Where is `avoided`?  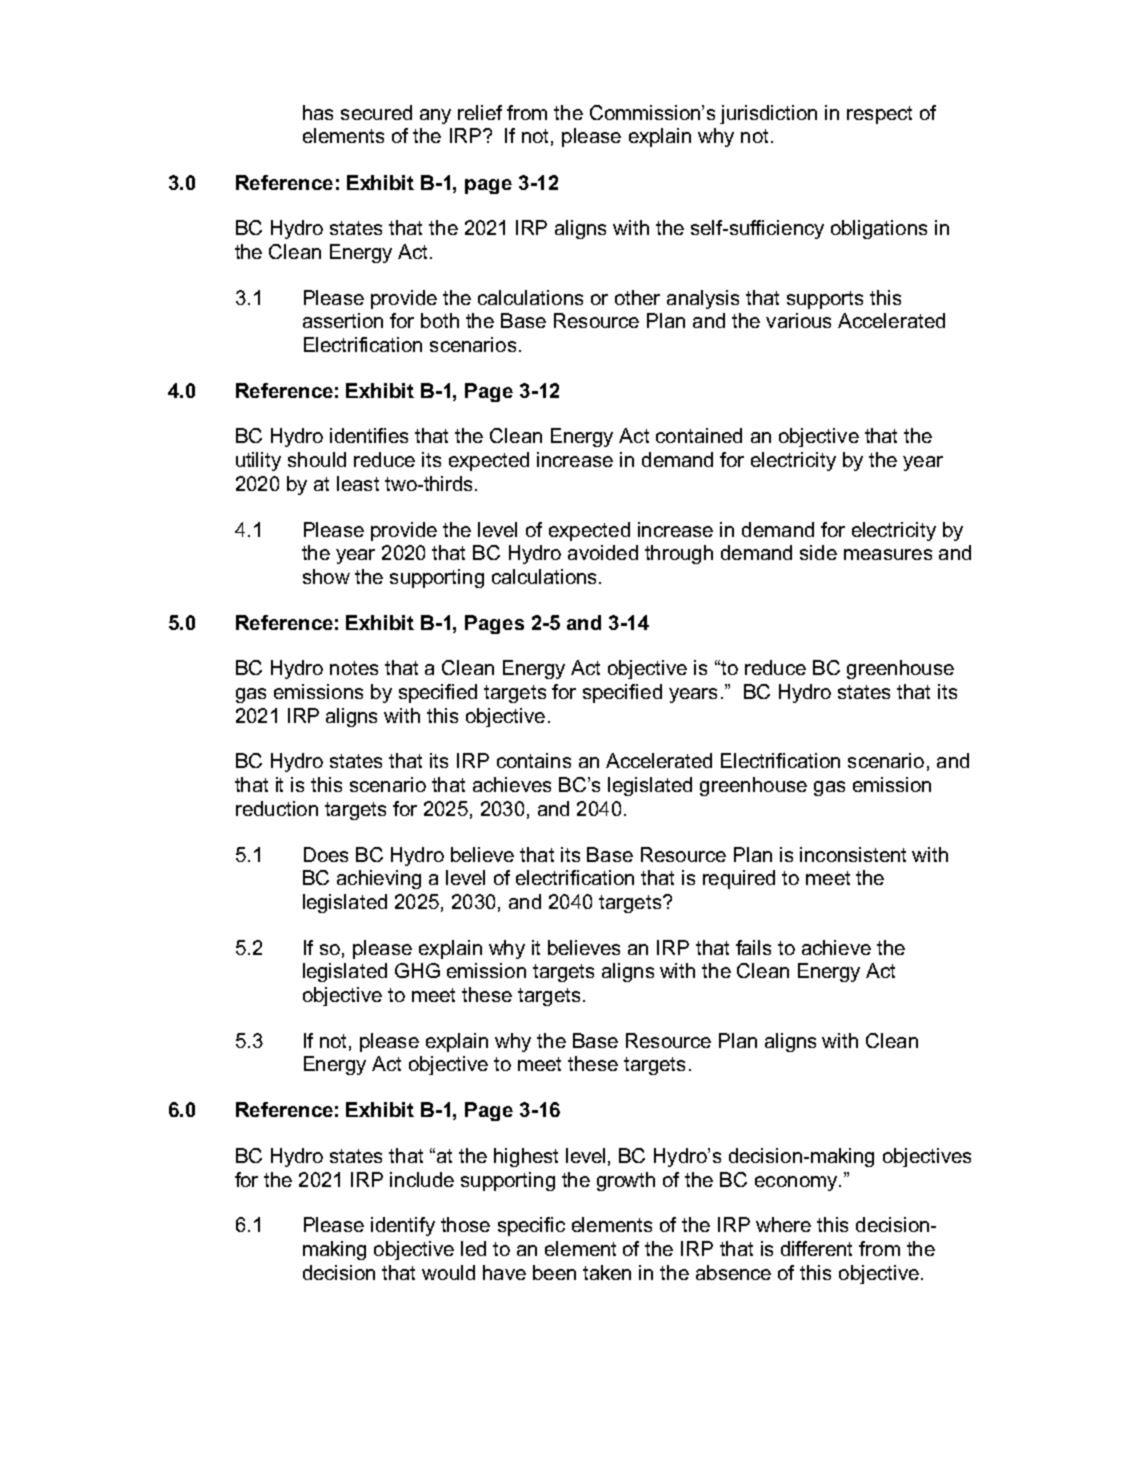 avoided is located at coordinates (603, 552).
